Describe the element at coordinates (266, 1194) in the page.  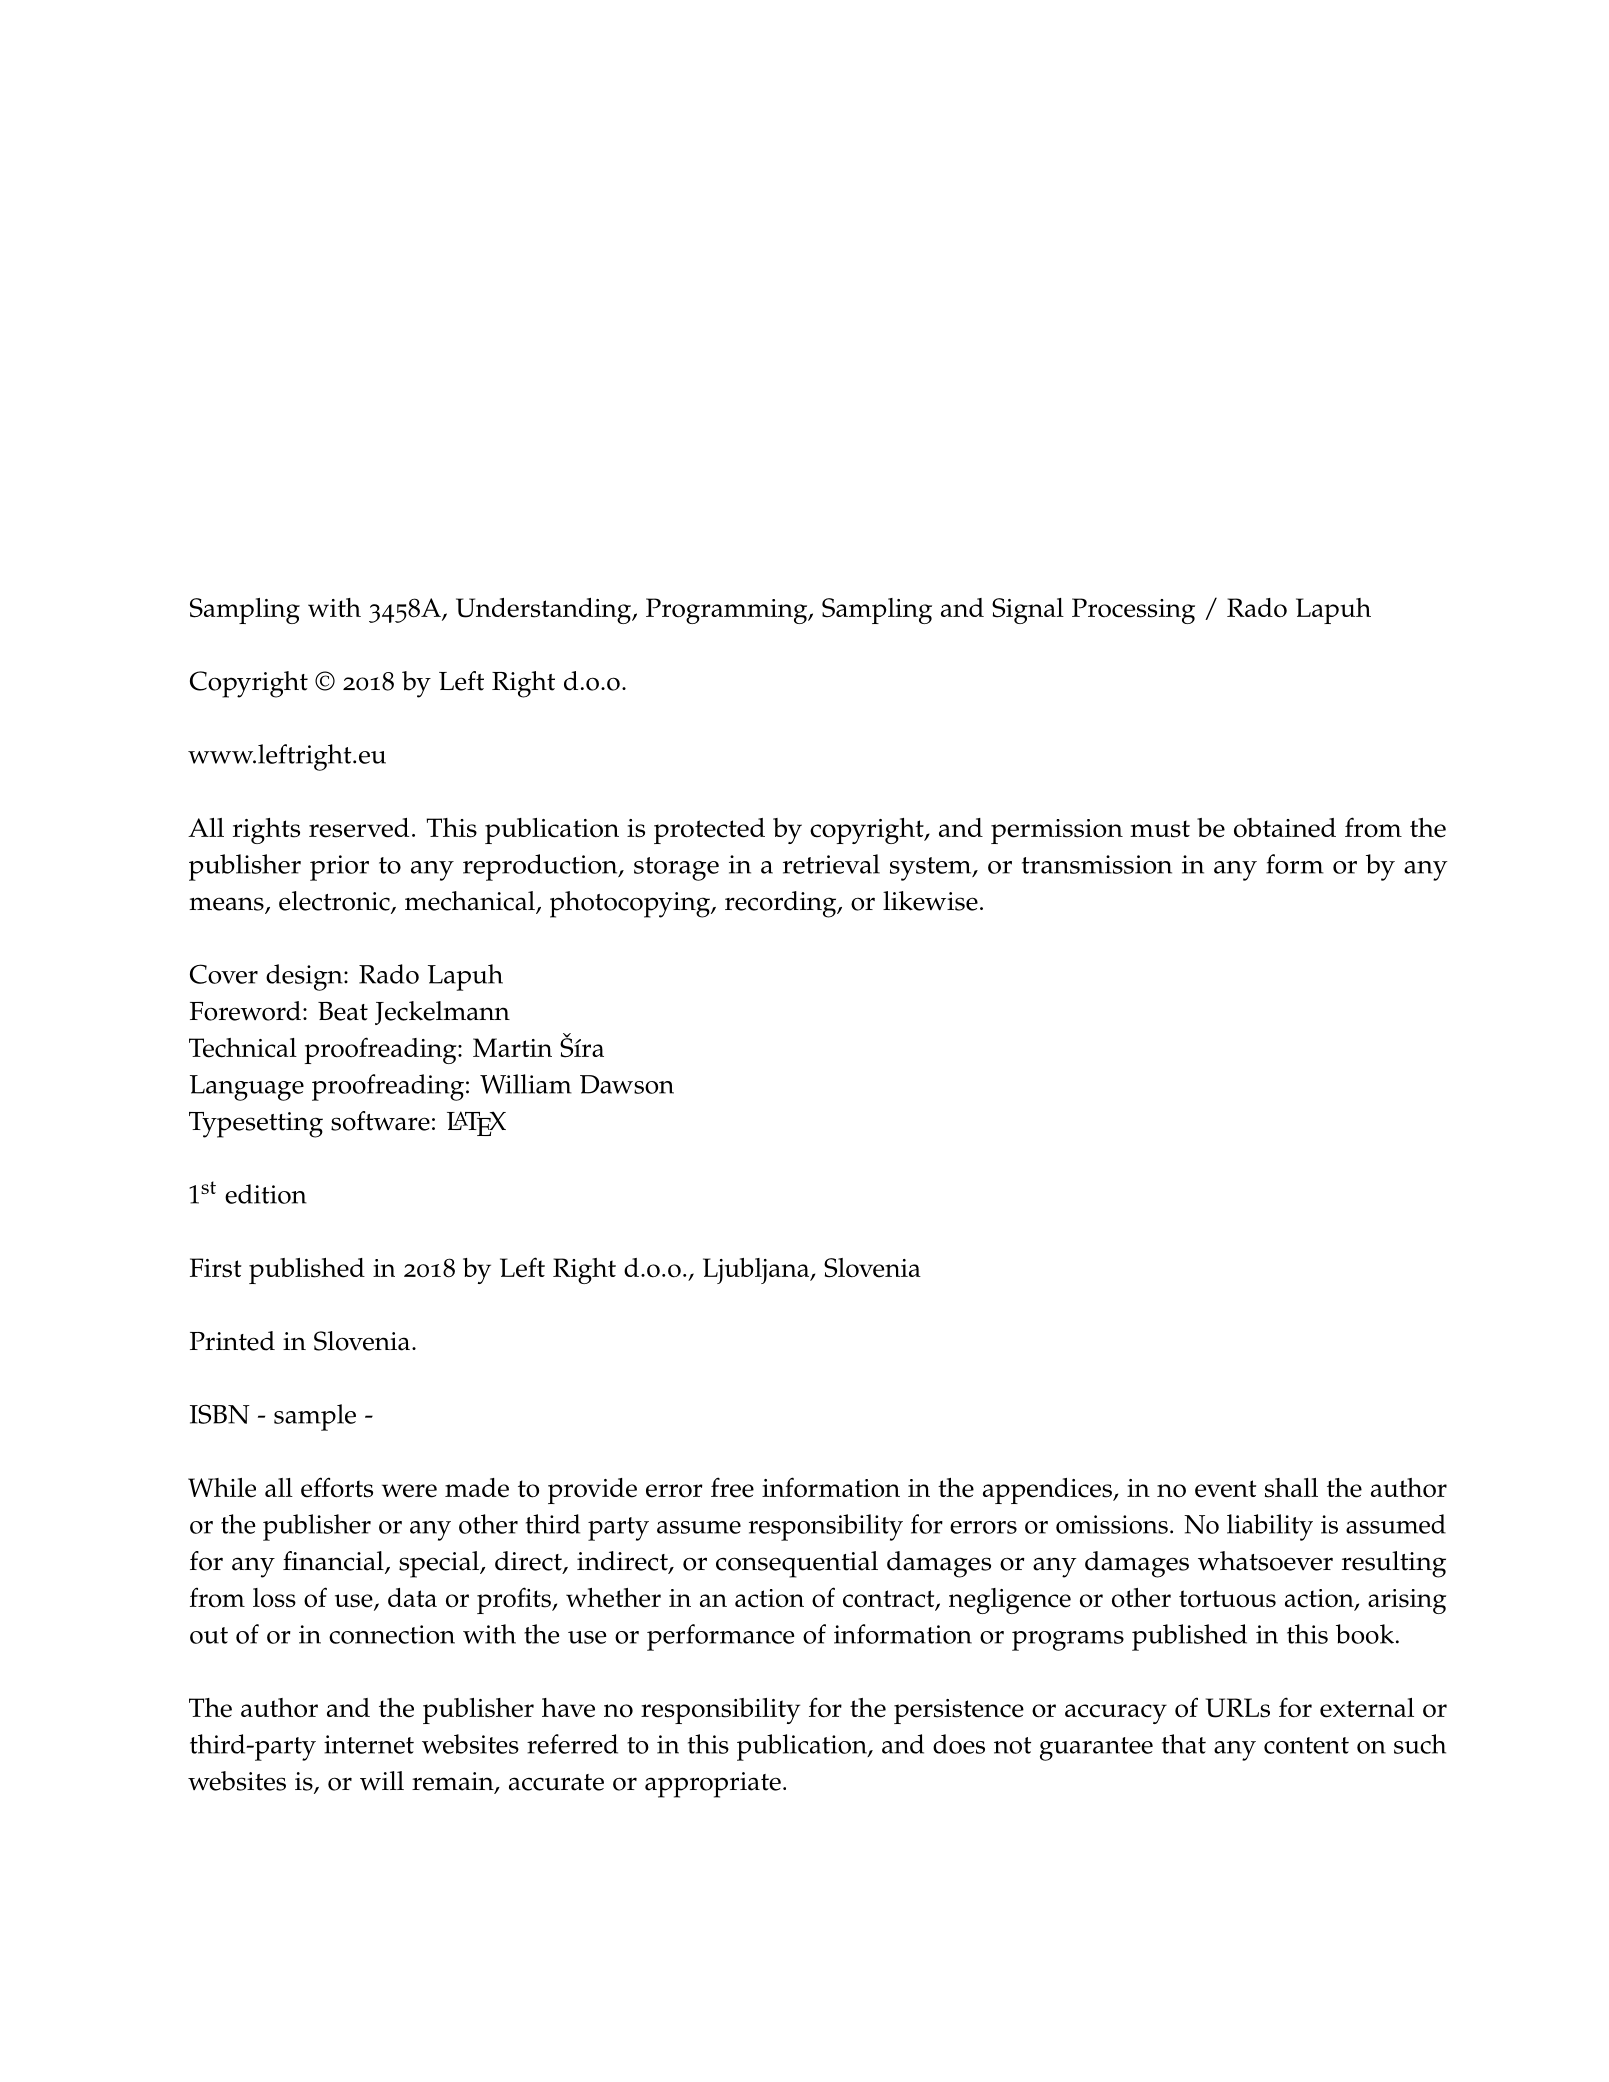
I see `edition` at that location.
